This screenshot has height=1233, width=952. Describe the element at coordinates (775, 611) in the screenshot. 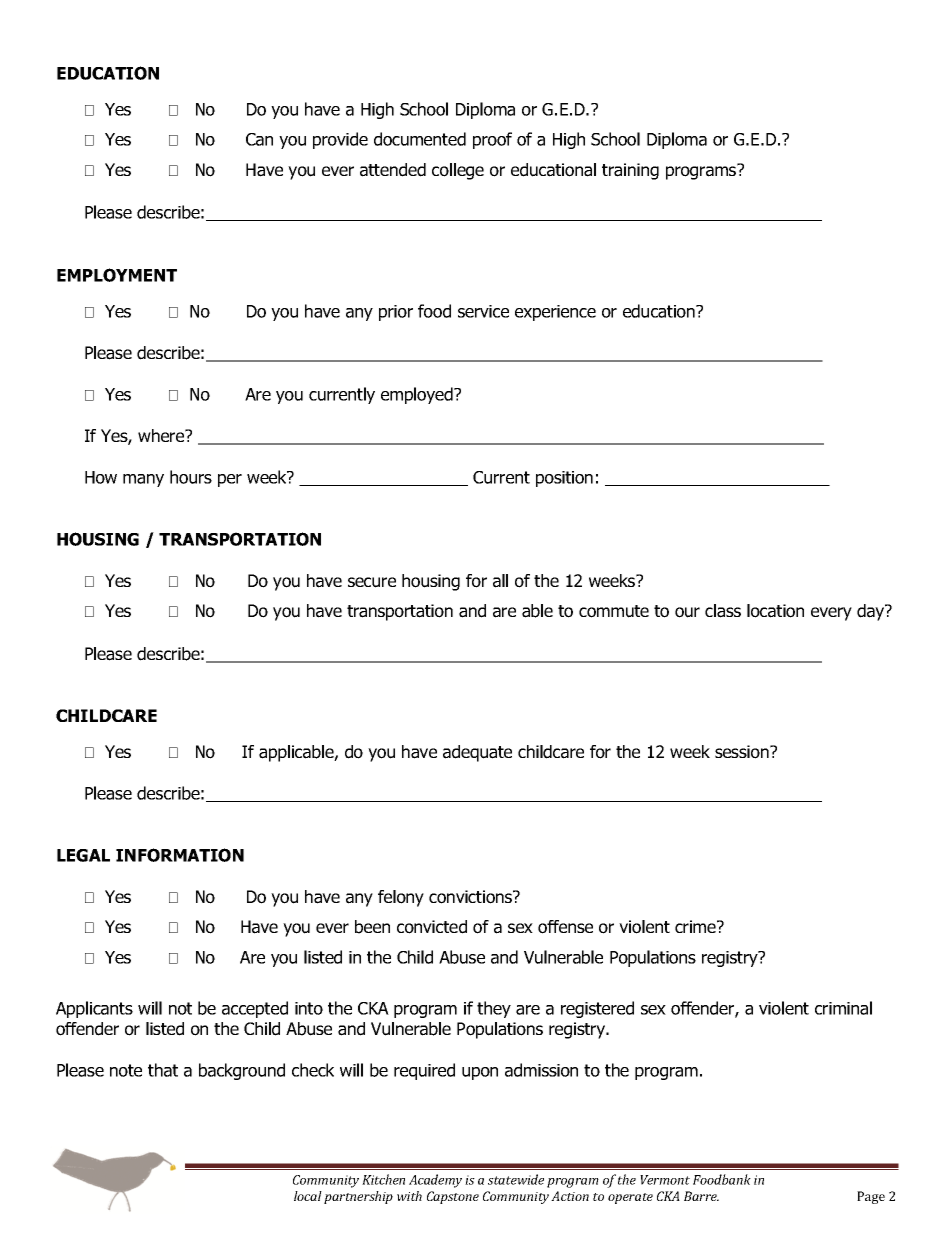

I see `location` at that location.
